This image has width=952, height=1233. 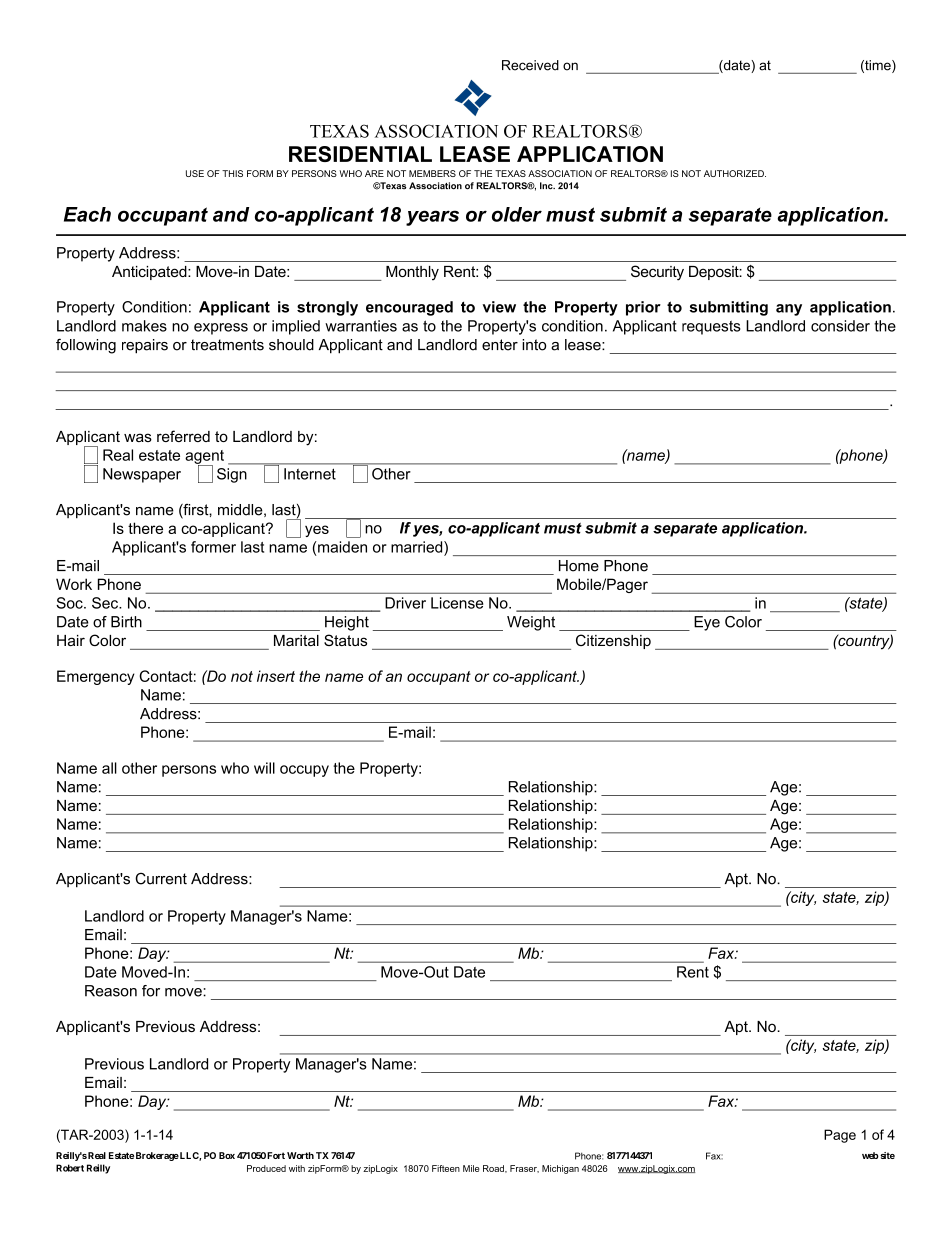 I want to click on Eye, so click(x=707, y=623).
